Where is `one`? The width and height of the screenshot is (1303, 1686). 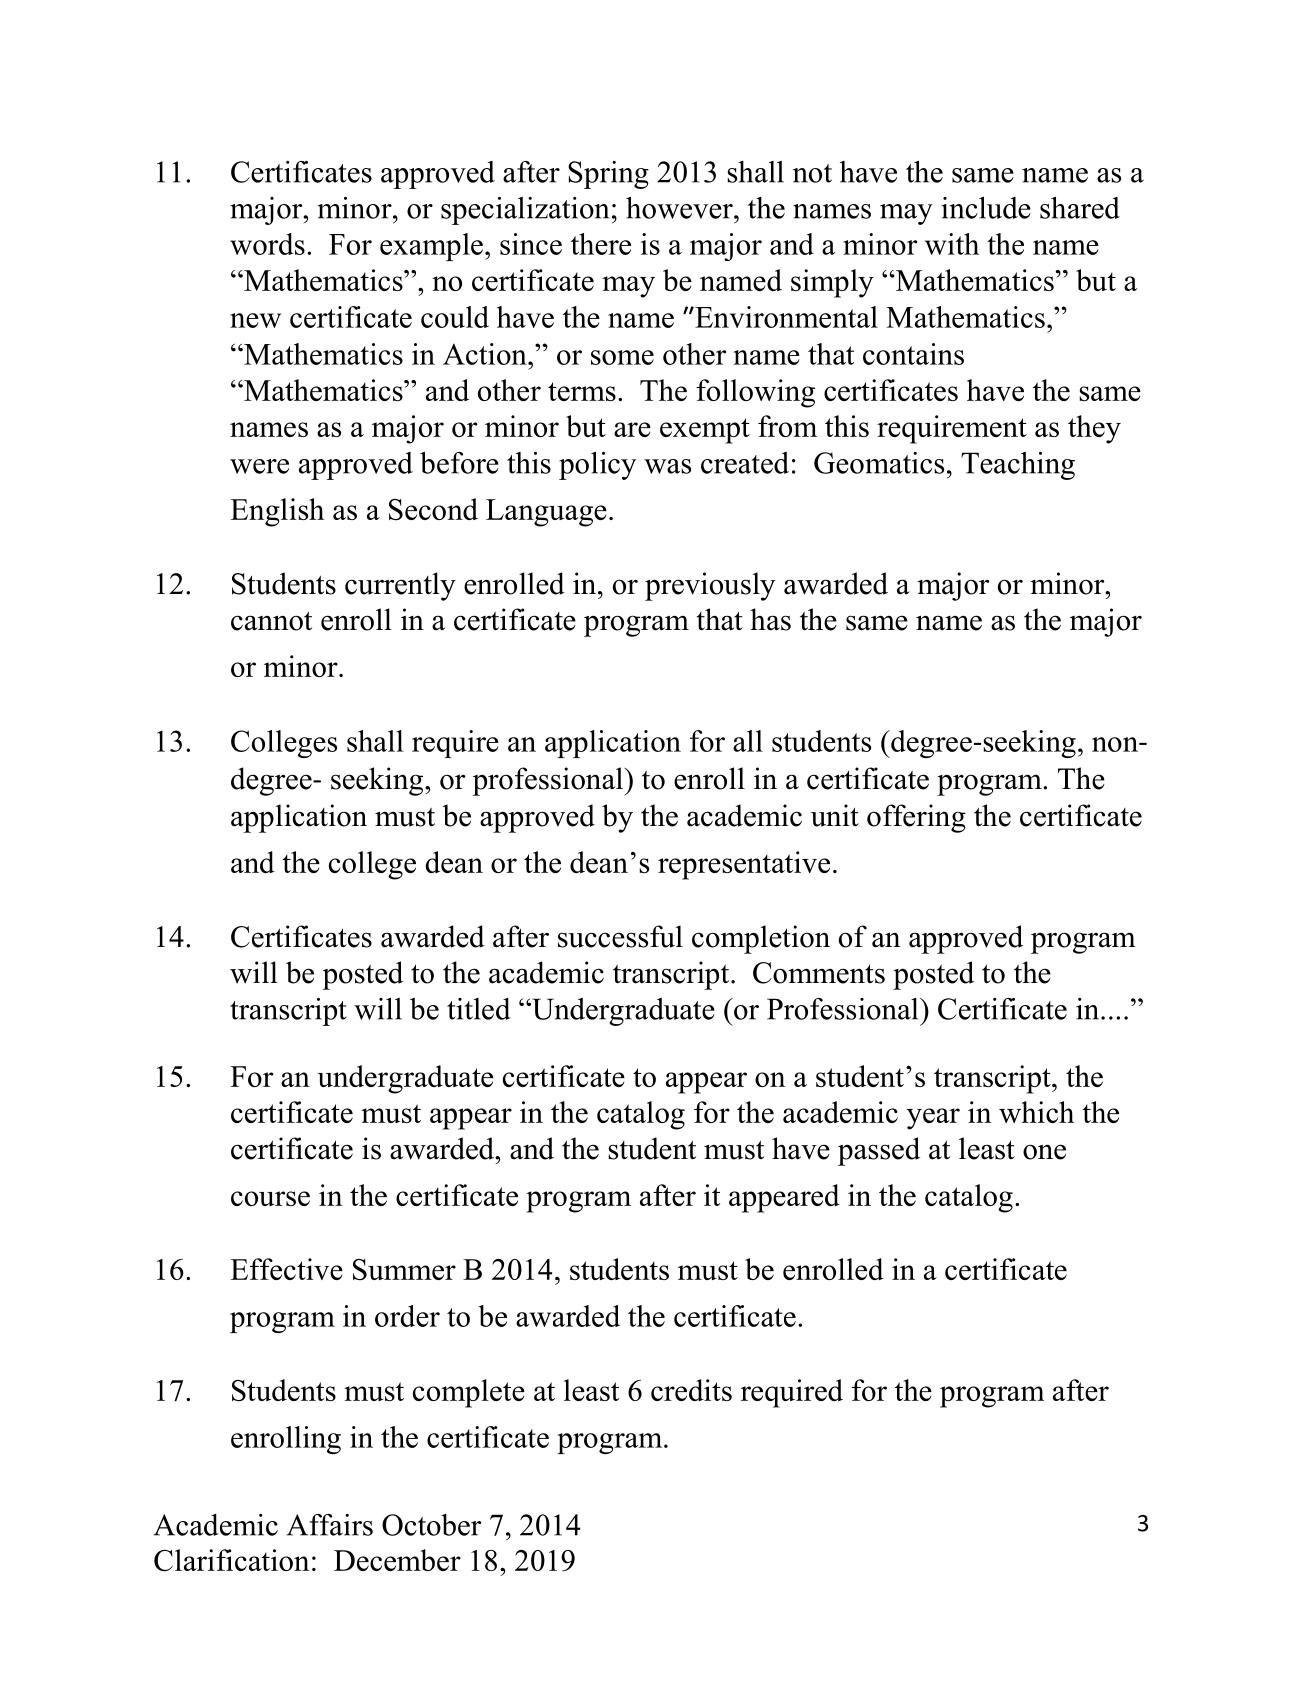 one is located at coordinates (1044, 1152).
